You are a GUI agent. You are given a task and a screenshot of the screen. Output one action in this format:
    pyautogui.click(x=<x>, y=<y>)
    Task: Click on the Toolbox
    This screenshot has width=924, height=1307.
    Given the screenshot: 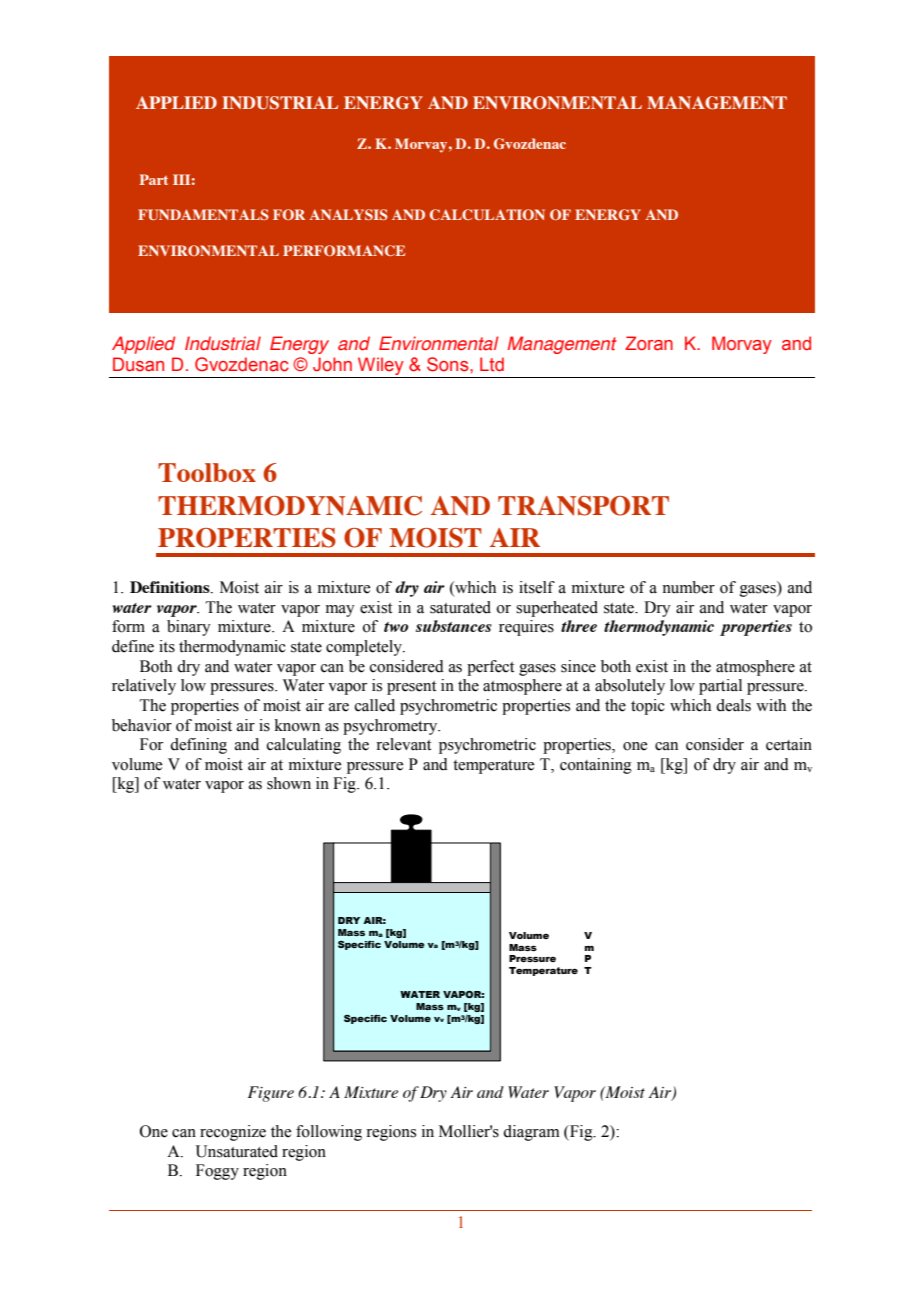 What is the action you would take?
    pyautogui.click(x=207, y=472)
